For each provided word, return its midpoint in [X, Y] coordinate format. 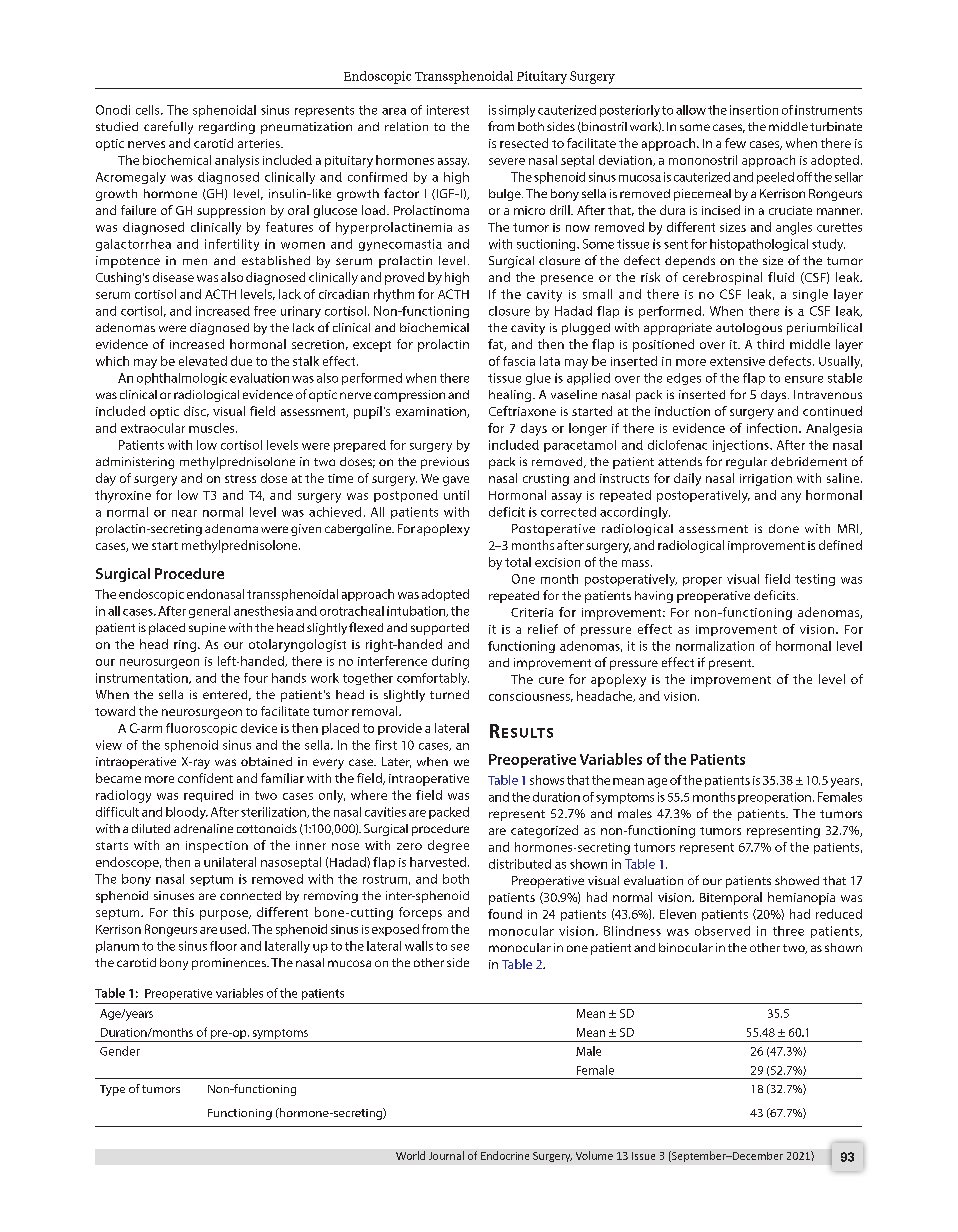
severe [507, 161]
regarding [227, 128]
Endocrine [505, 1155]
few [735, 143]
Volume [594, 1155]
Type [112, 1090]
